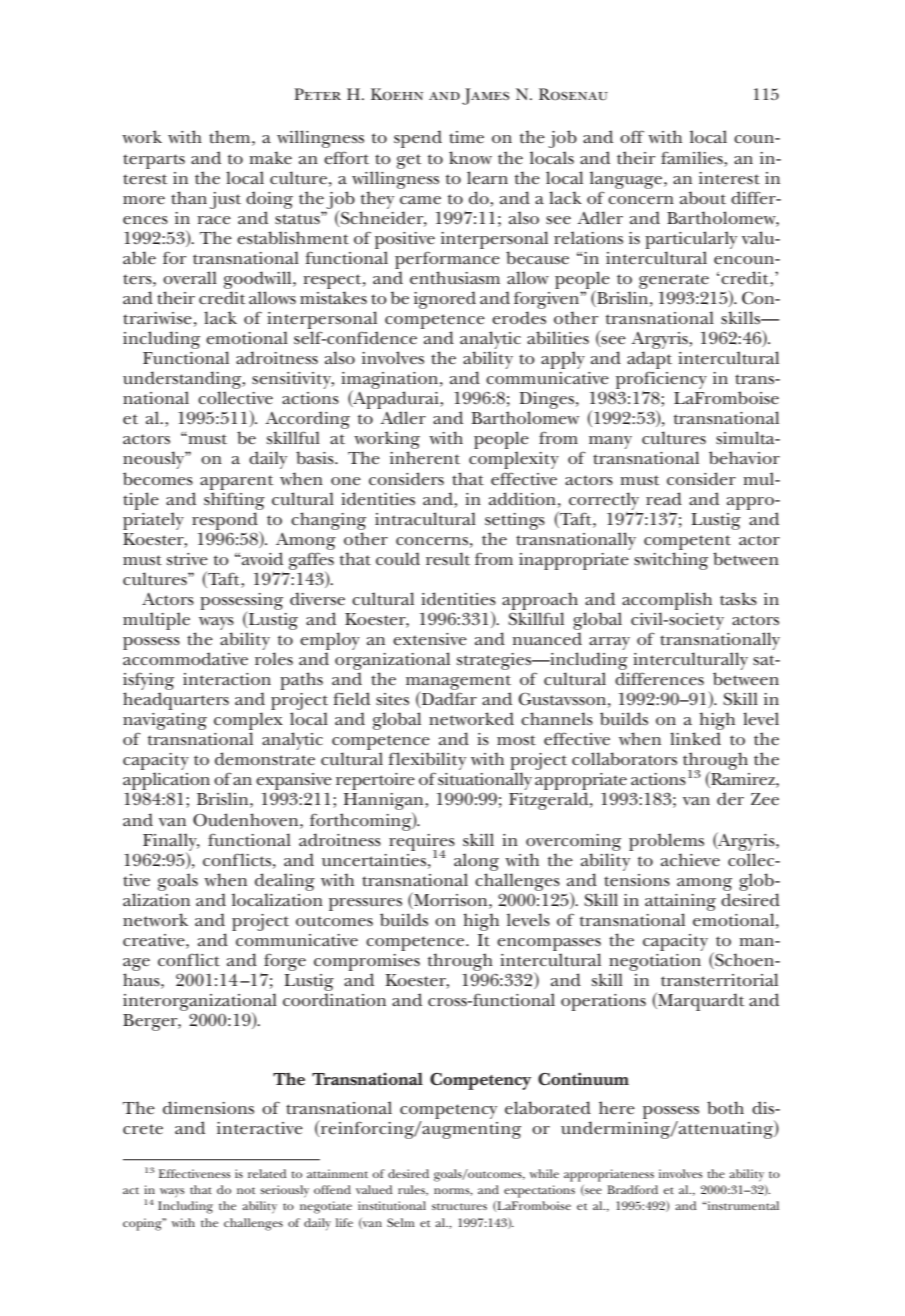  Describe the element at coordinates (458, 684) in the screenshot. I see `management` at that location.
